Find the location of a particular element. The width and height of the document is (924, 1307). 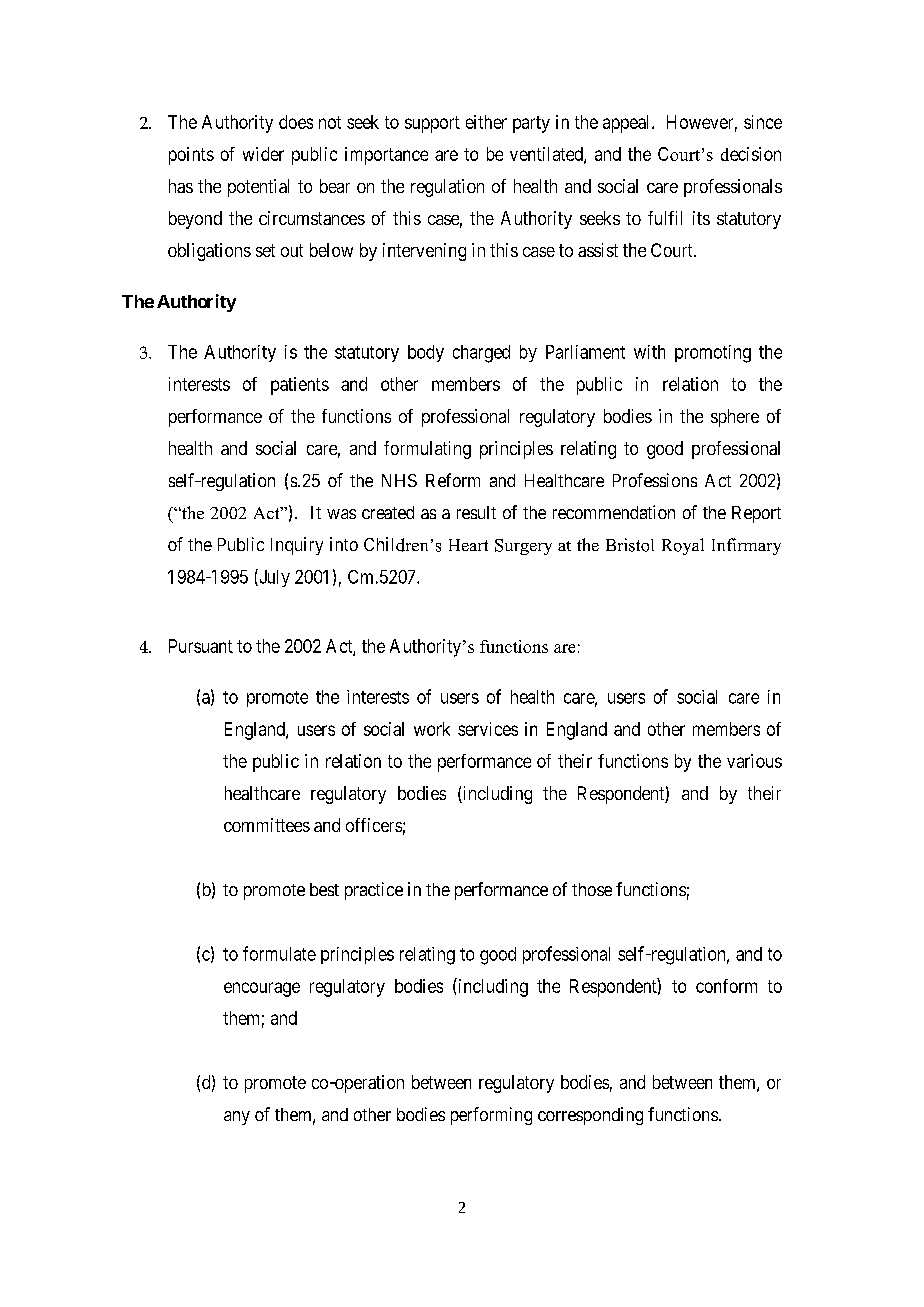

promoting is located at coordinates (713, 354).
